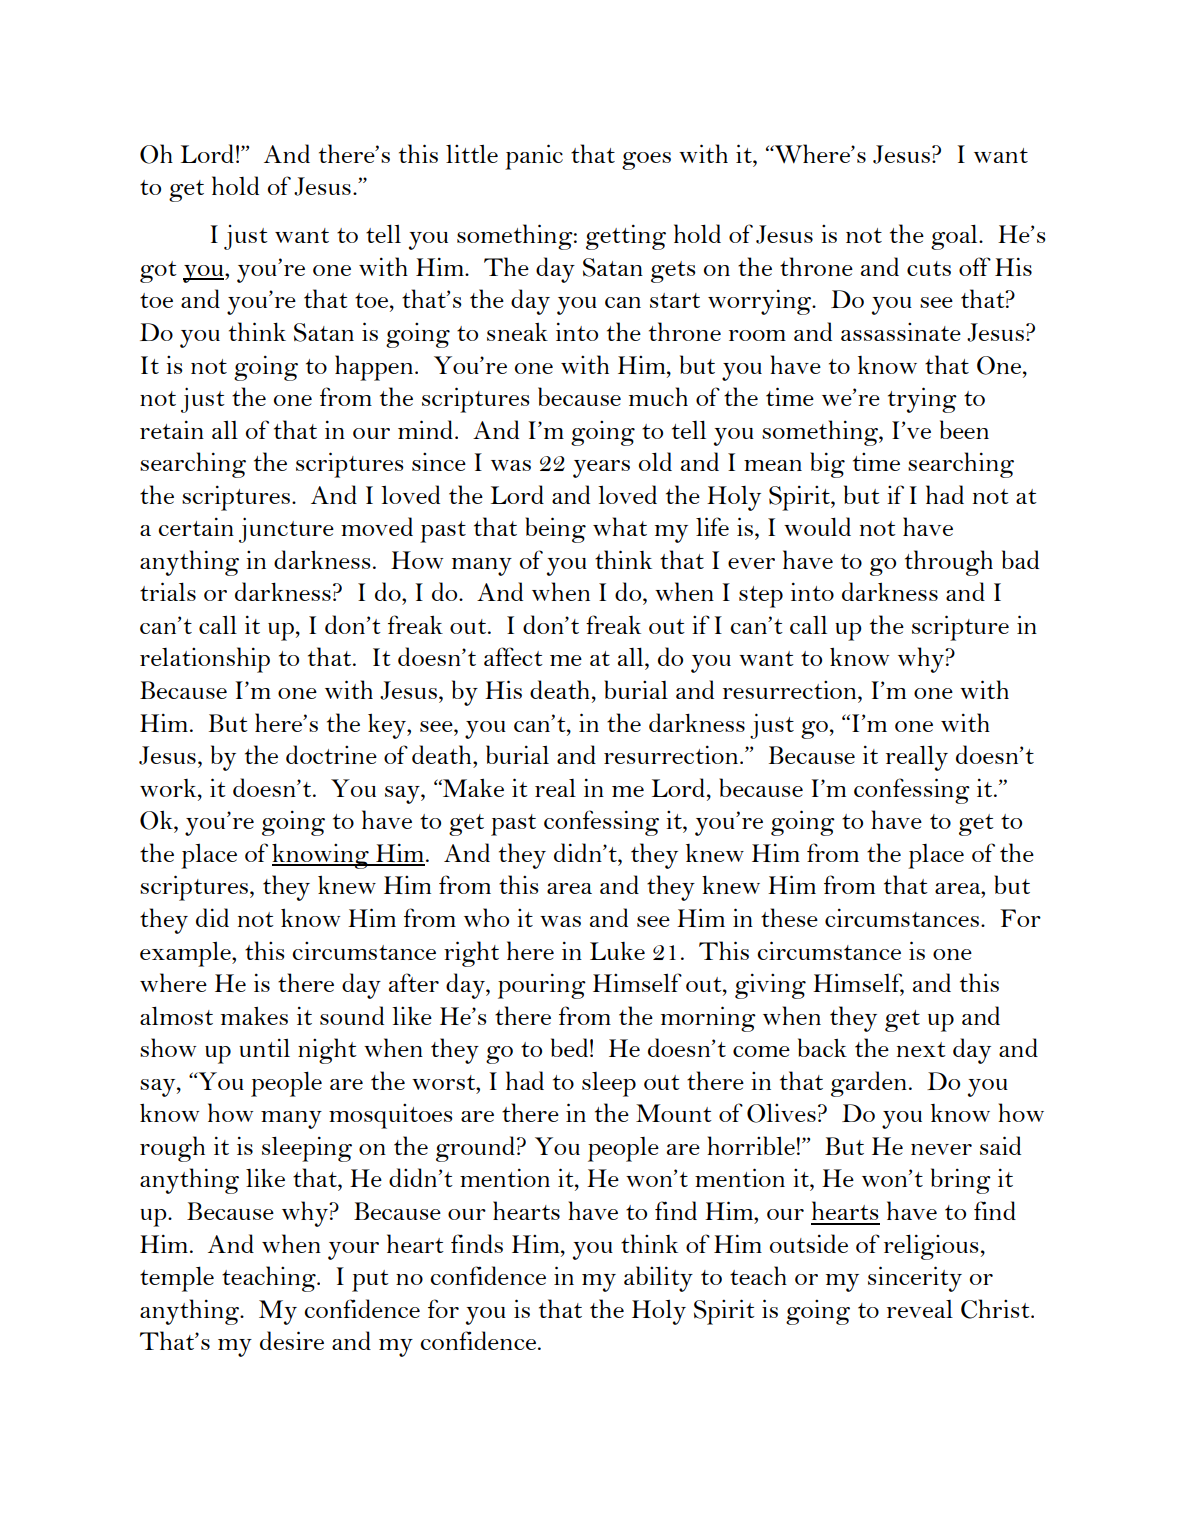 The image size is (1186, 1535). Describe the element at coordinates (761, 597) in the screenshot. I see `step` at that location.
